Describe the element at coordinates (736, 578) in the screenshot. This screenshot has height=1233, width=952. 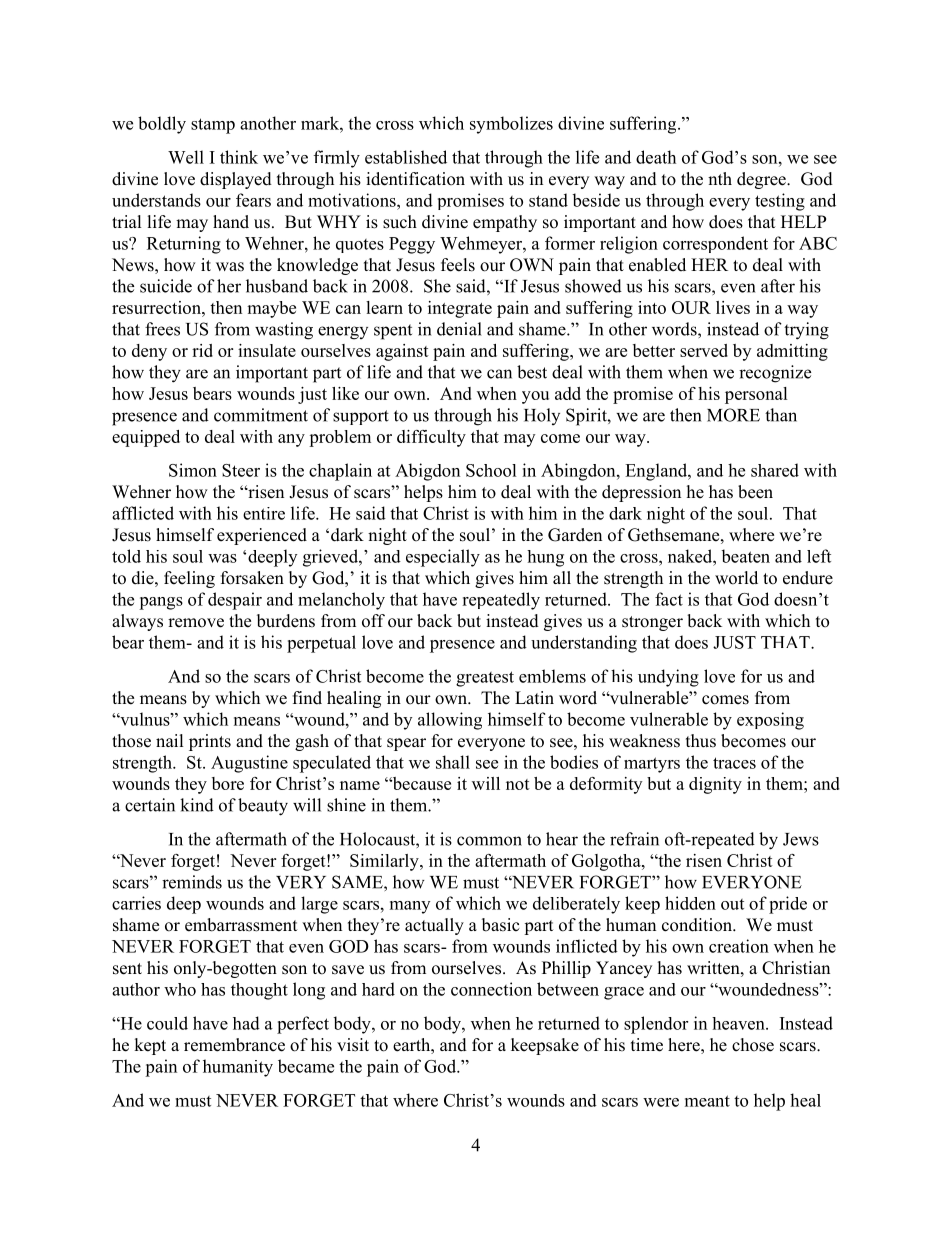
I see `world` at that location.
